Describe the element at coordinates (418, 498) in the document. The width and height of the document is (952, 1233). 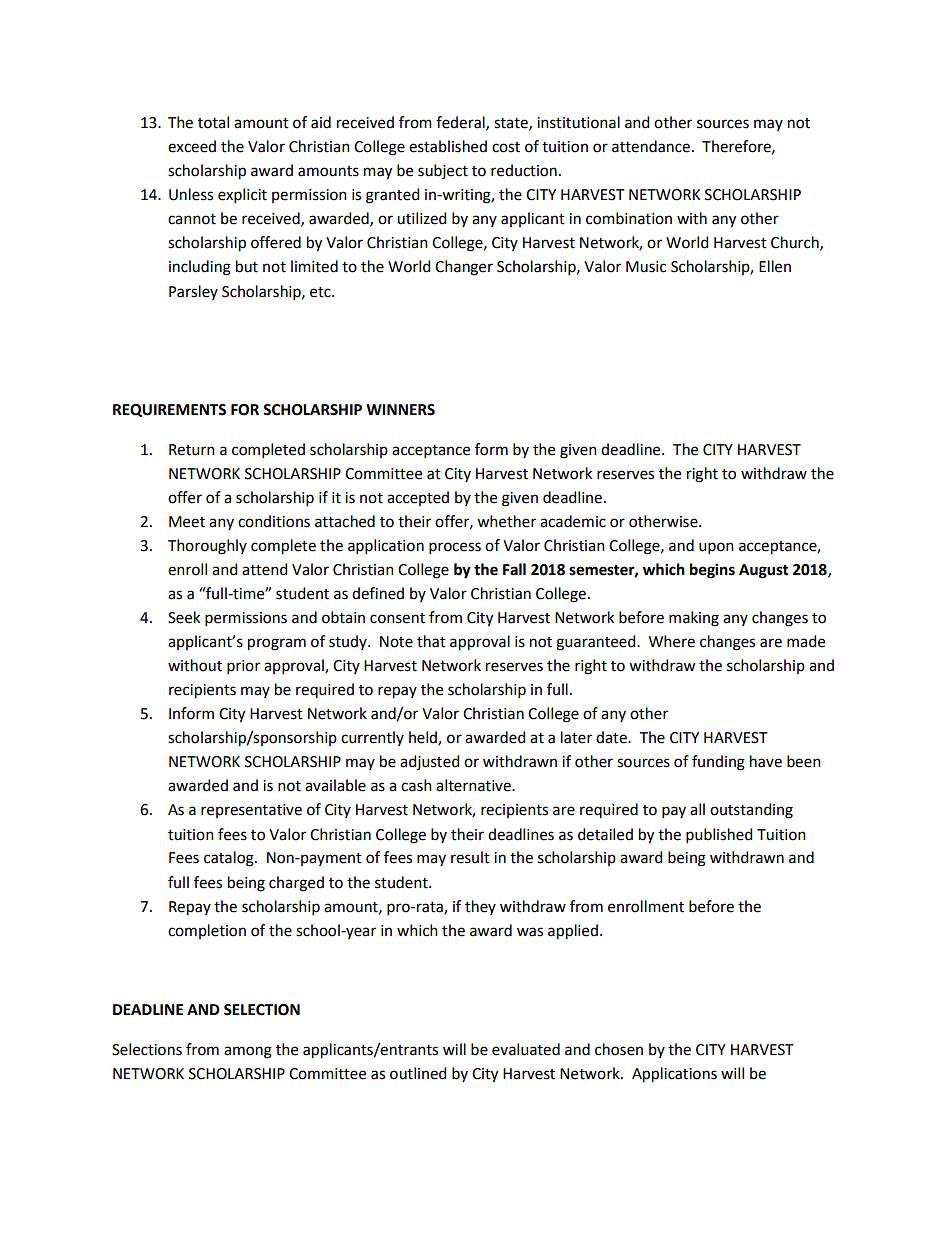
I see `accepted` at that location.
